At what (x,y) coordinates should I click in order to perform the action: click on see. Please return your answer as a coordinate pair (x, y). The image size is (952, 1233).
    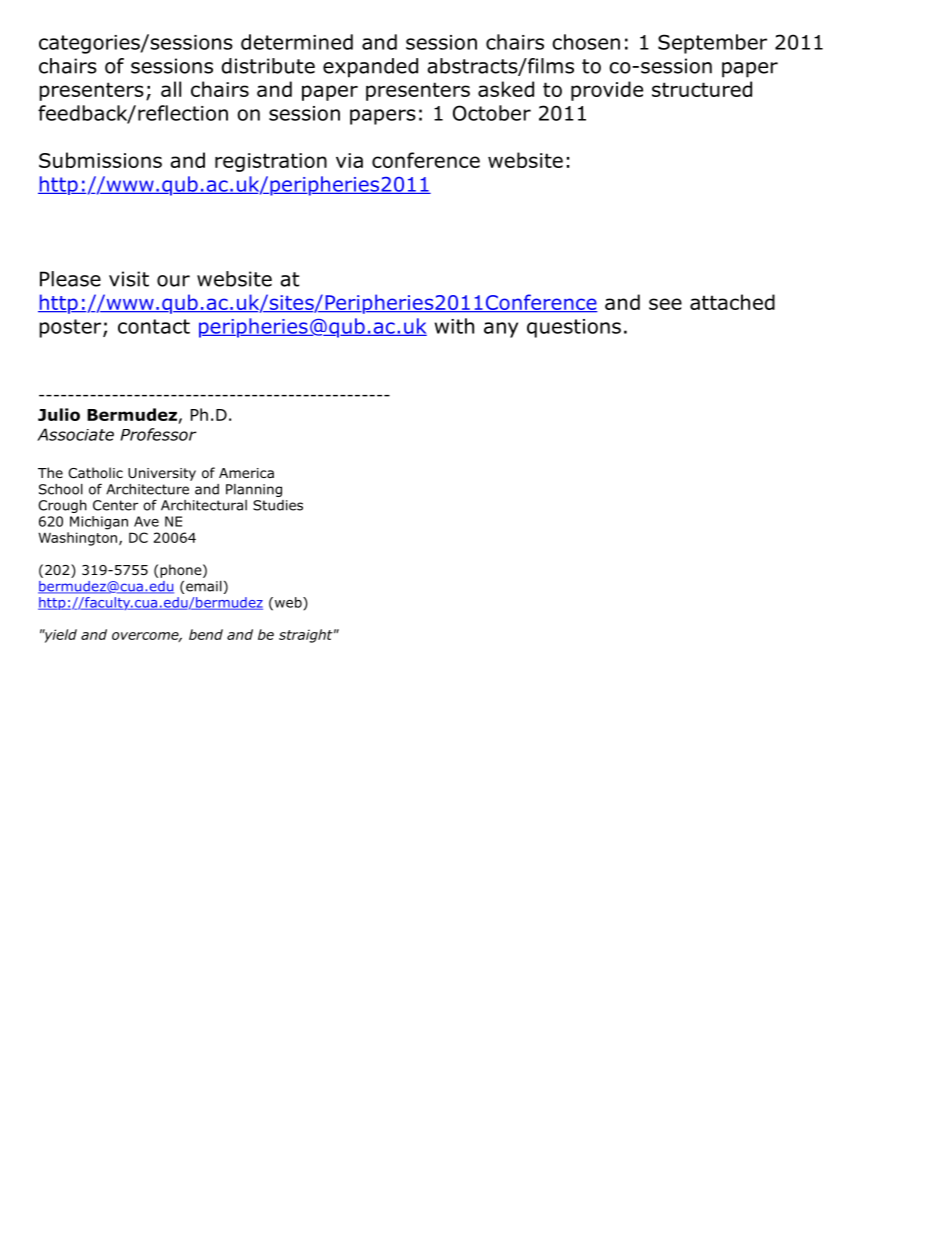
    Looking at the image, I should click on (665, 304).
